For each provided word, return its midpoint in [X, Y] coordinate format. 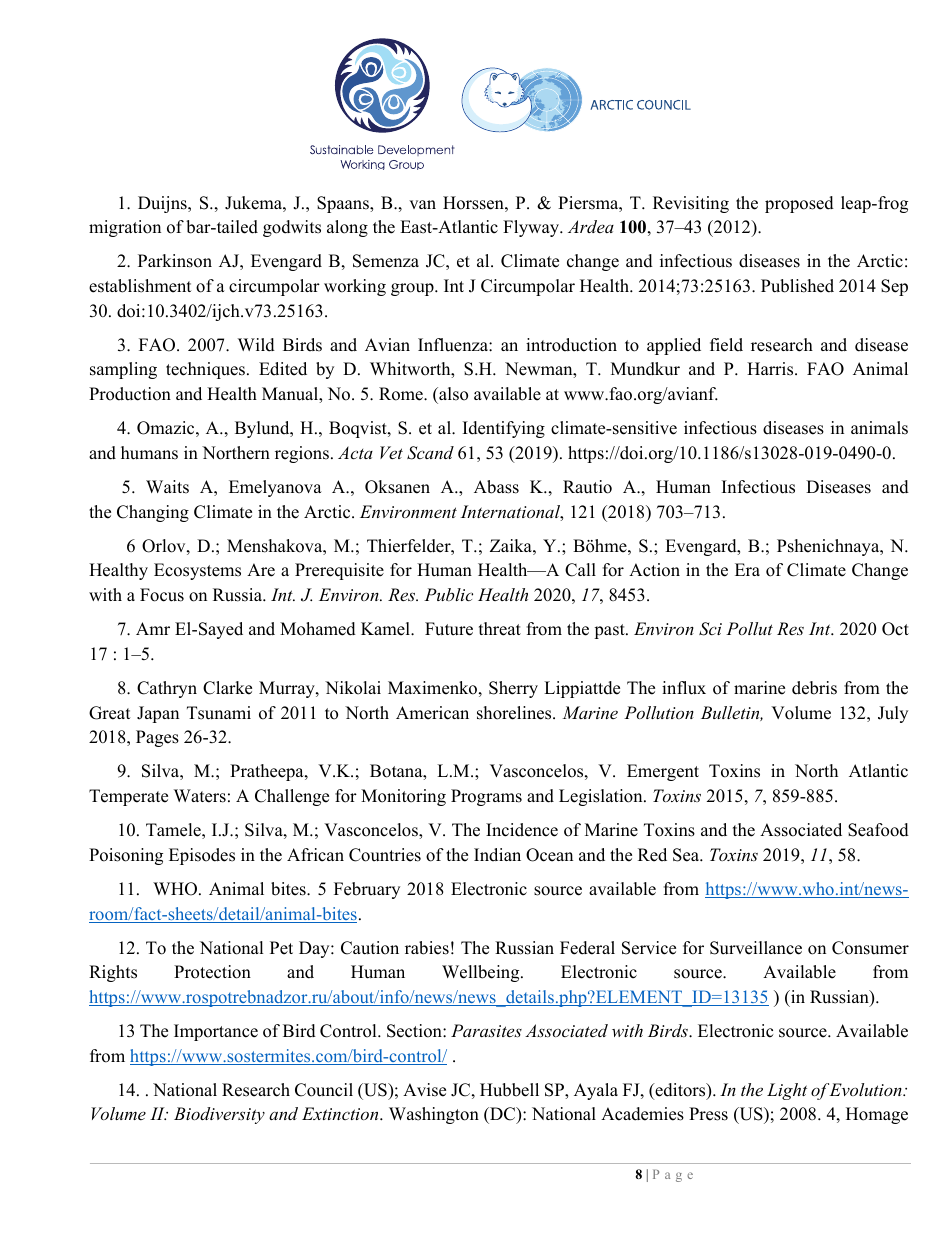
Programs [486, 797]
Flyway [532, 228]
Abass [496, 487]
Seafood [878, 830]
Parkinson [175, 261]
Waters [200, 796]
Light [787, 1091]
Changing [153, 513]
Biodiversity [219, 1115]
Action [654, 570]
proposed [799, 204]
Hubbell [509, 1090]
